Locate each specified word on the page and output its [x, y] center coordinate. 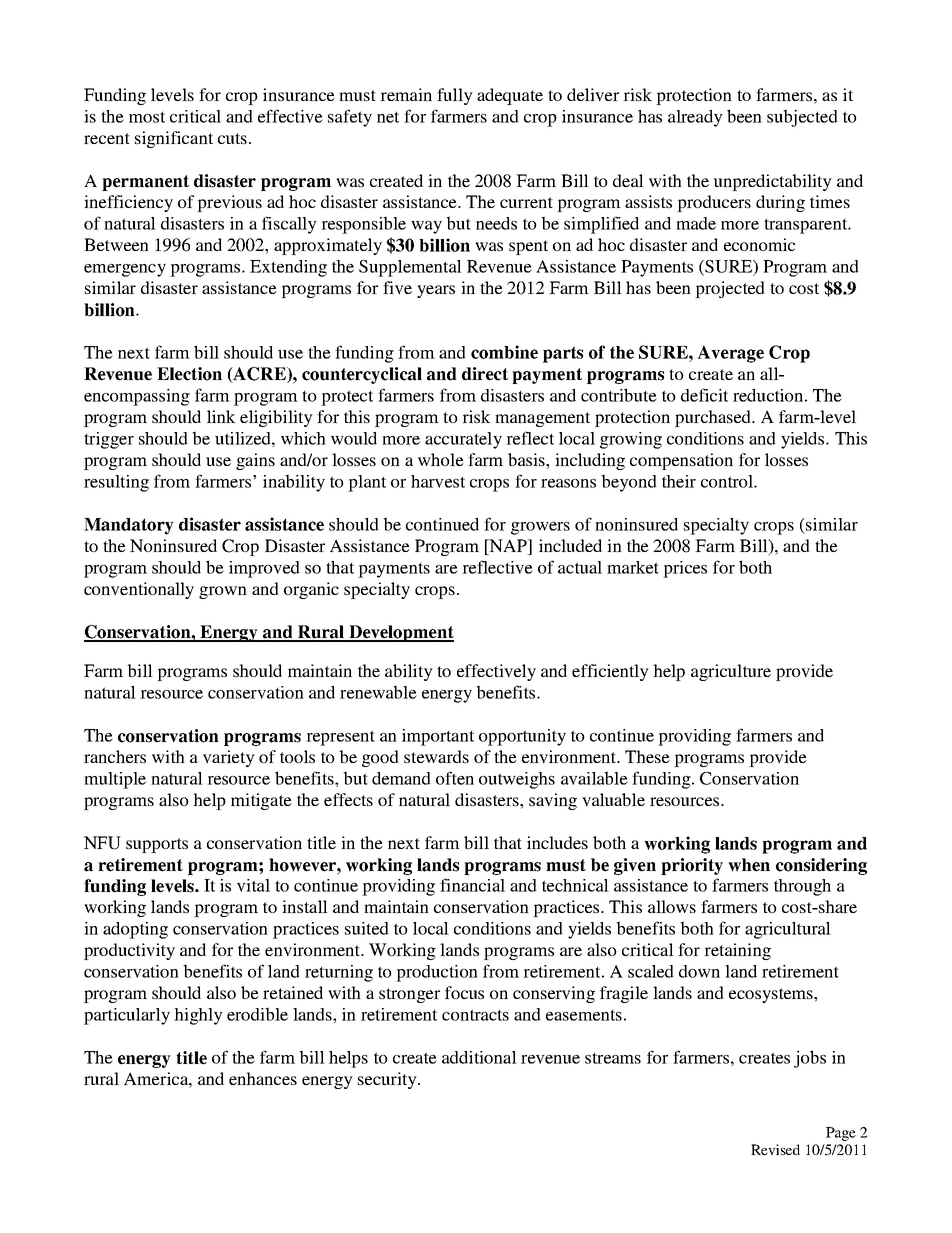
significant [174, 139]
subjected [802, 118]
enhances [263, 1078]
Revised [775, 1149]
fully [455, 96]
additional [479, 1057]
